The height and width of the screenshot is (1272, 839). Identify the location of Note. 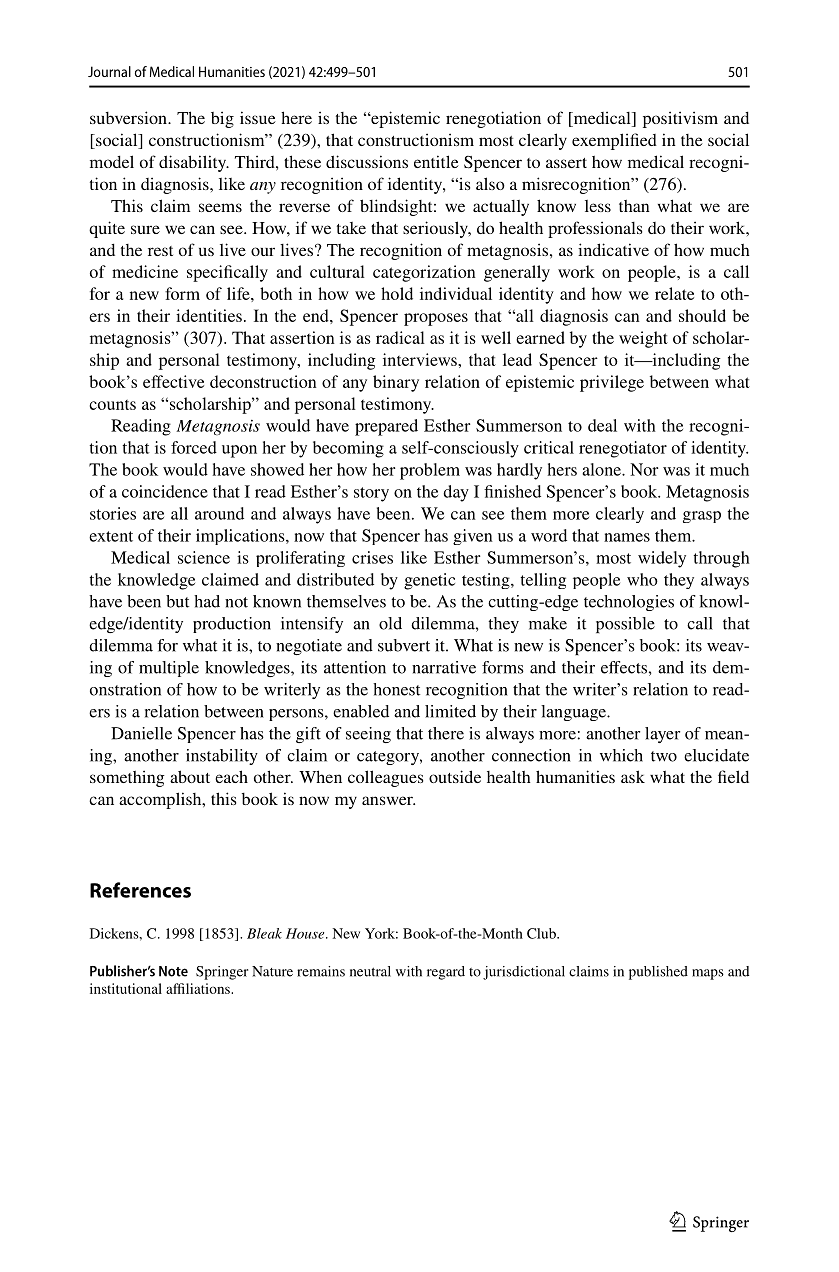
(173, 971).
